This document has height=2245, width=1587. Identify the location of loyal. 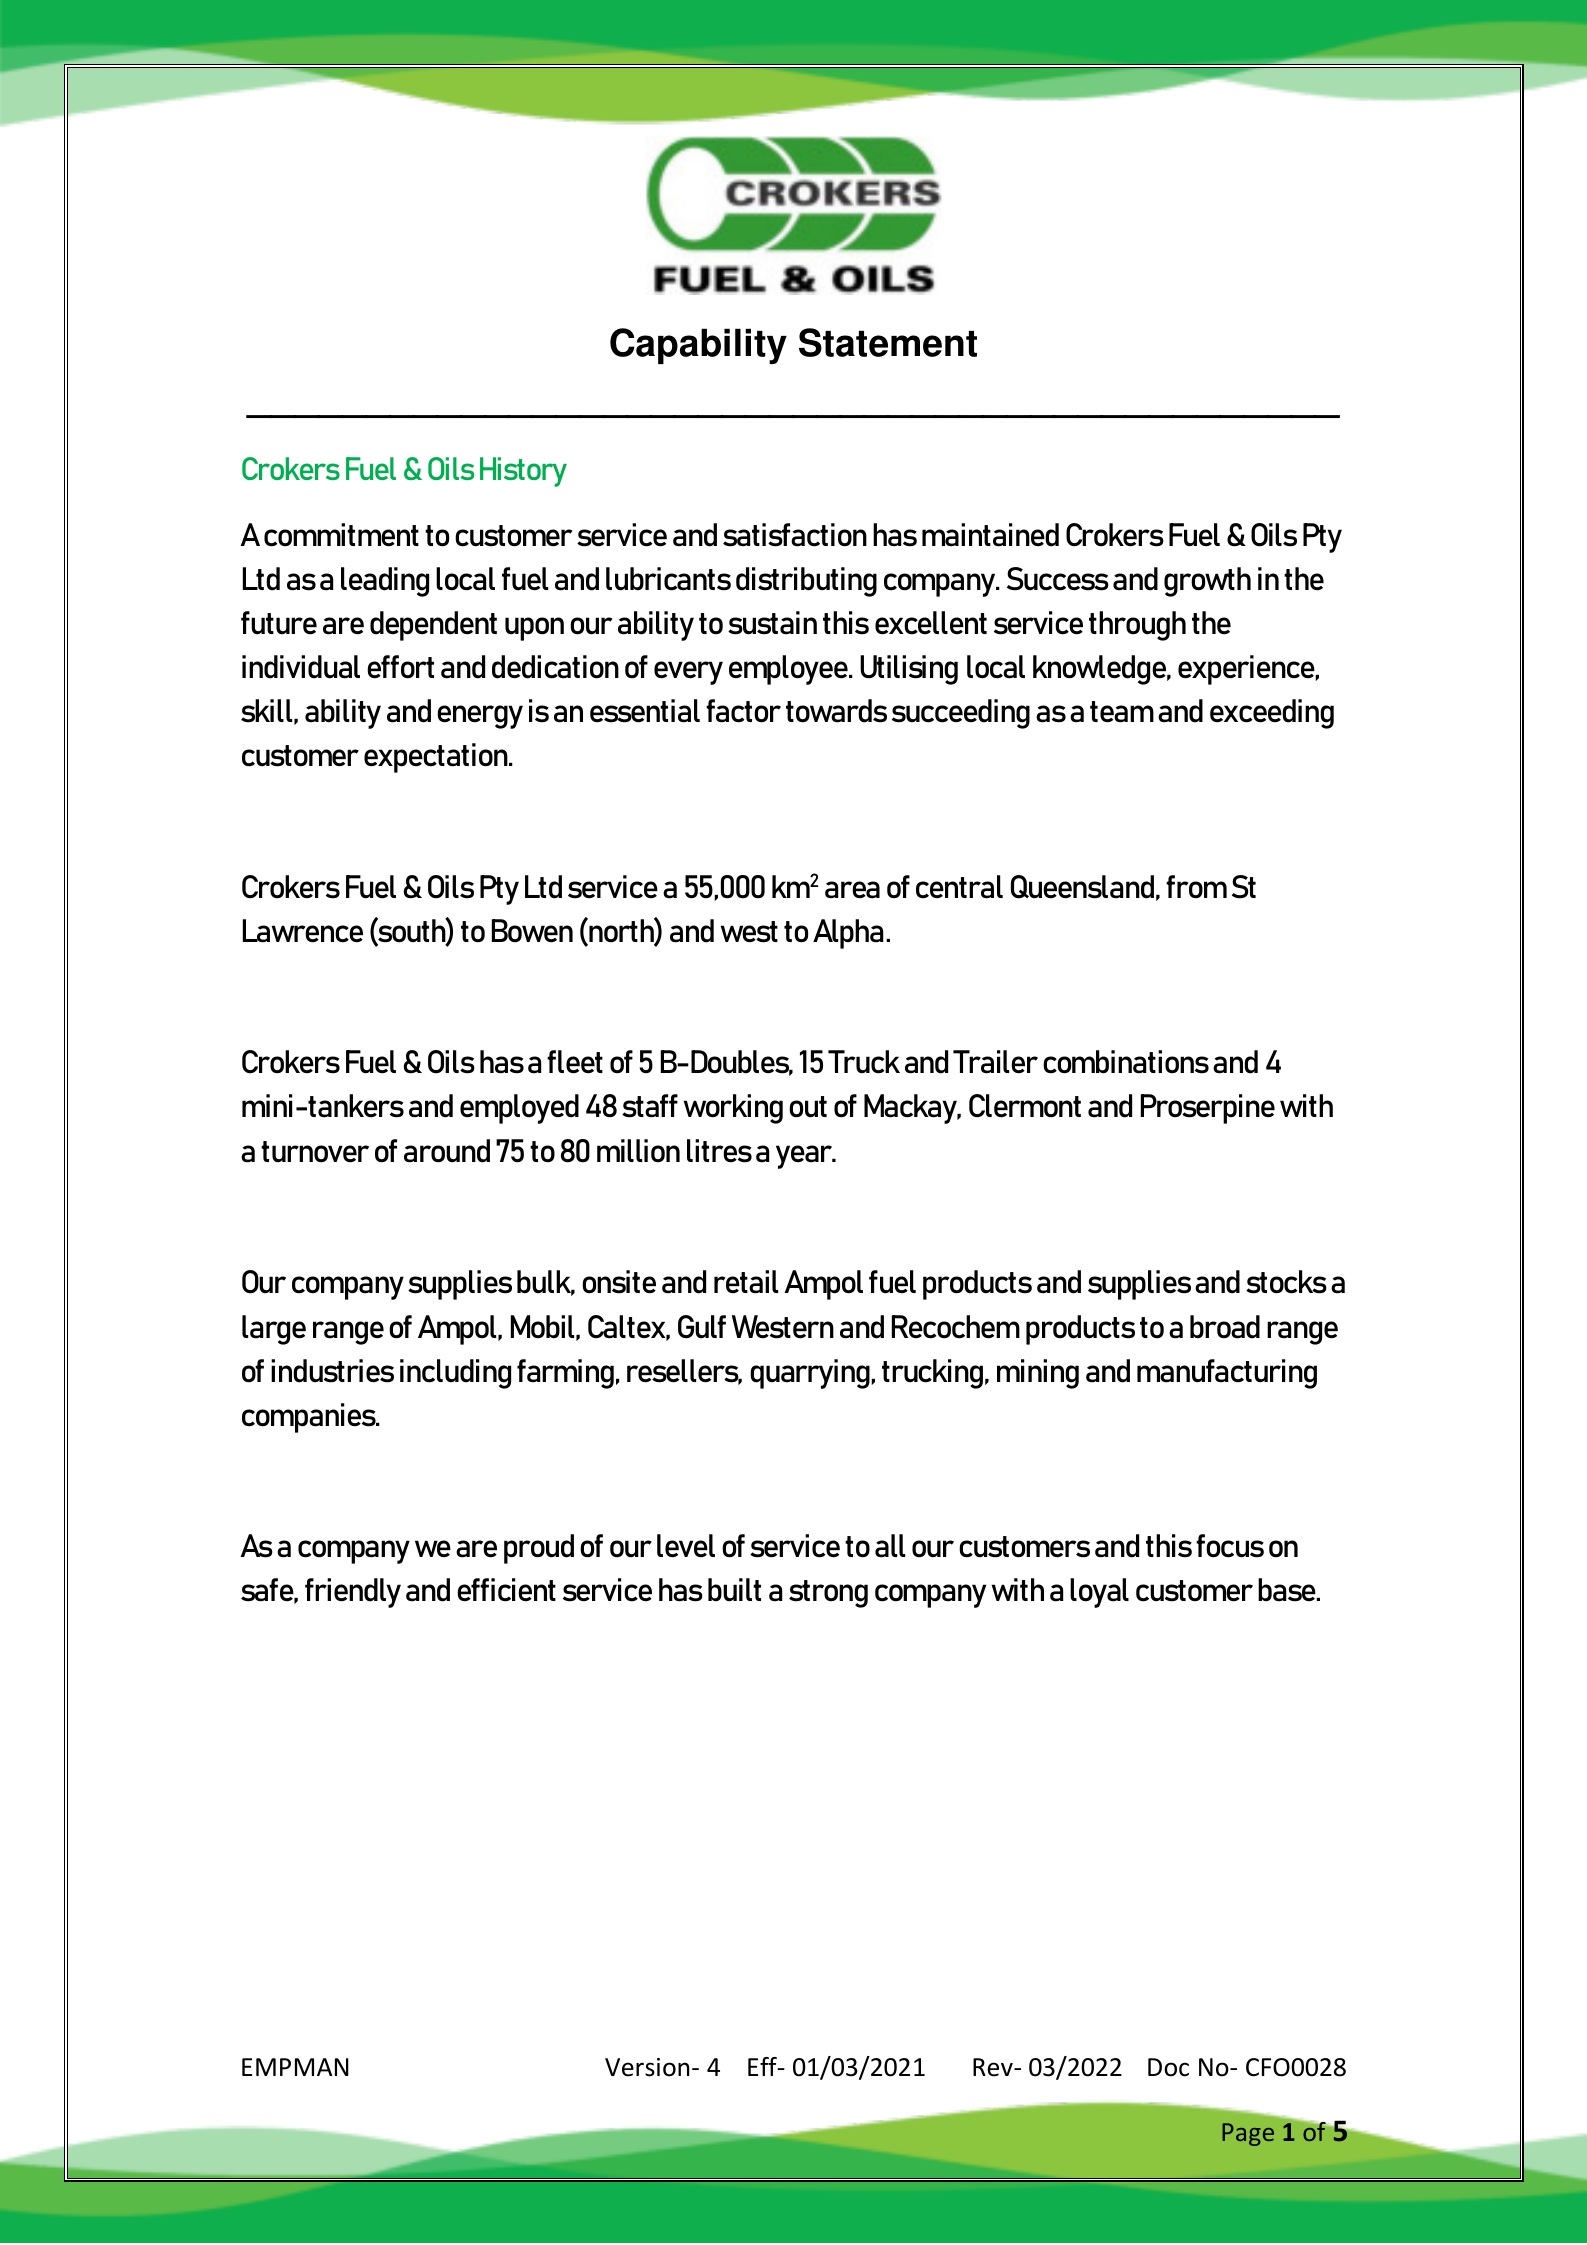
(1099, 1593).
